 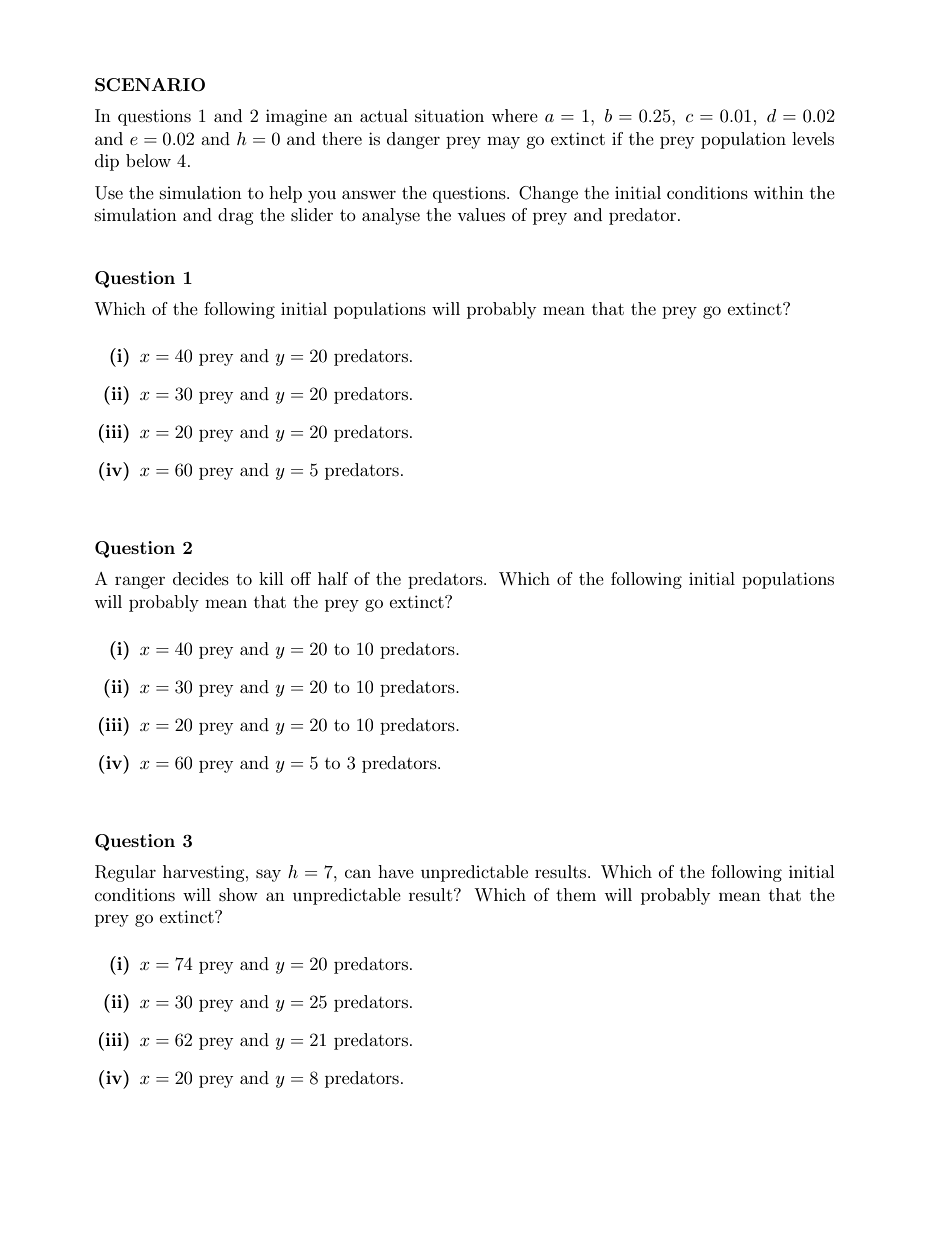 I want to click on SCENARIO, so click(x=150, y=85).
